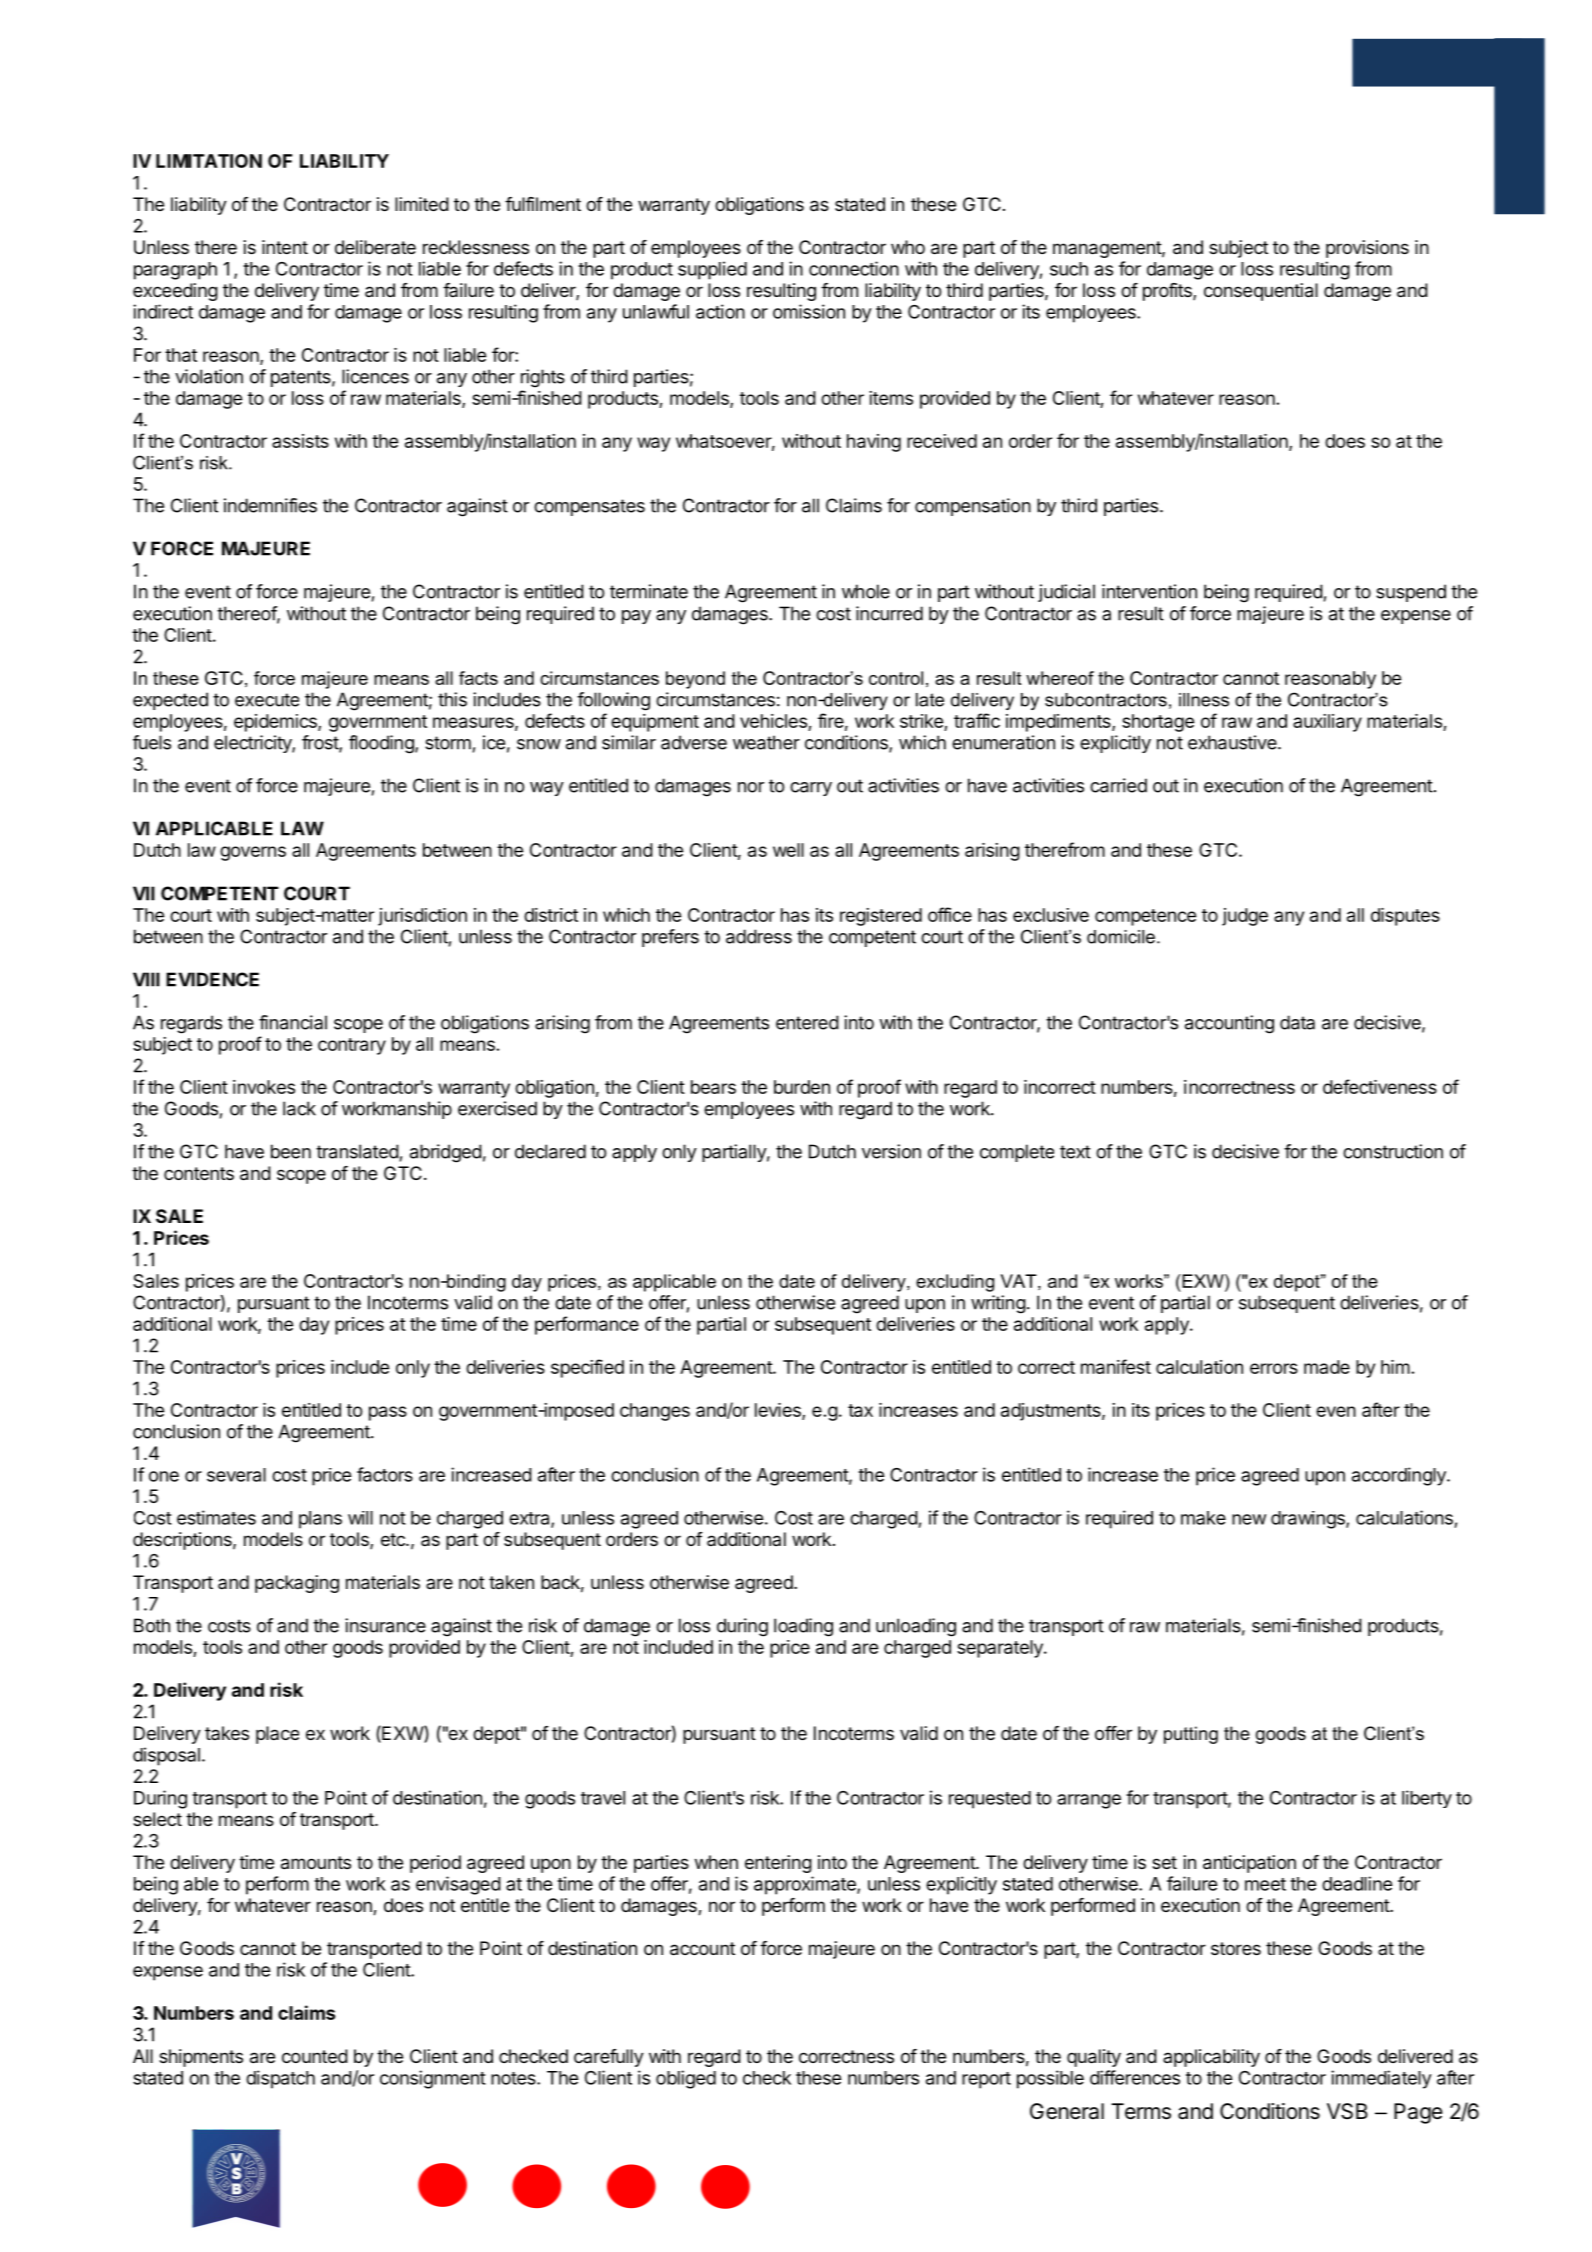  I want to click on intent, so click(285, 247).
